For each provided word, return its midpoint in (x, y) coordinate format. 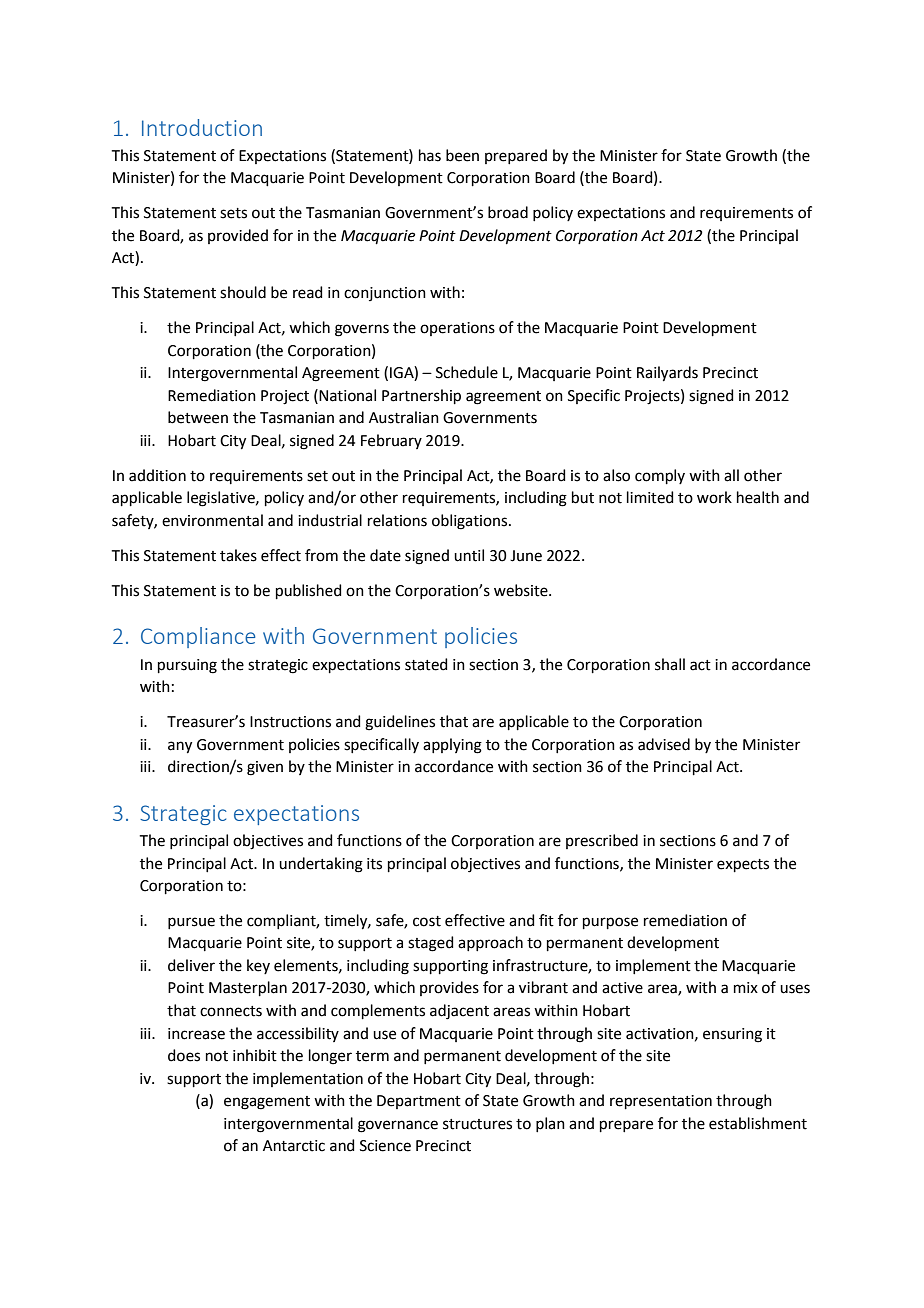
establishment (758, 1123)
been (462, 155)
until (469, 555)
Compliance (198, 637)
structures (477, 1124)
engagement (267, 1103)
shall (670, 664)
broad (508, 212)
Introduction (202, 127)
